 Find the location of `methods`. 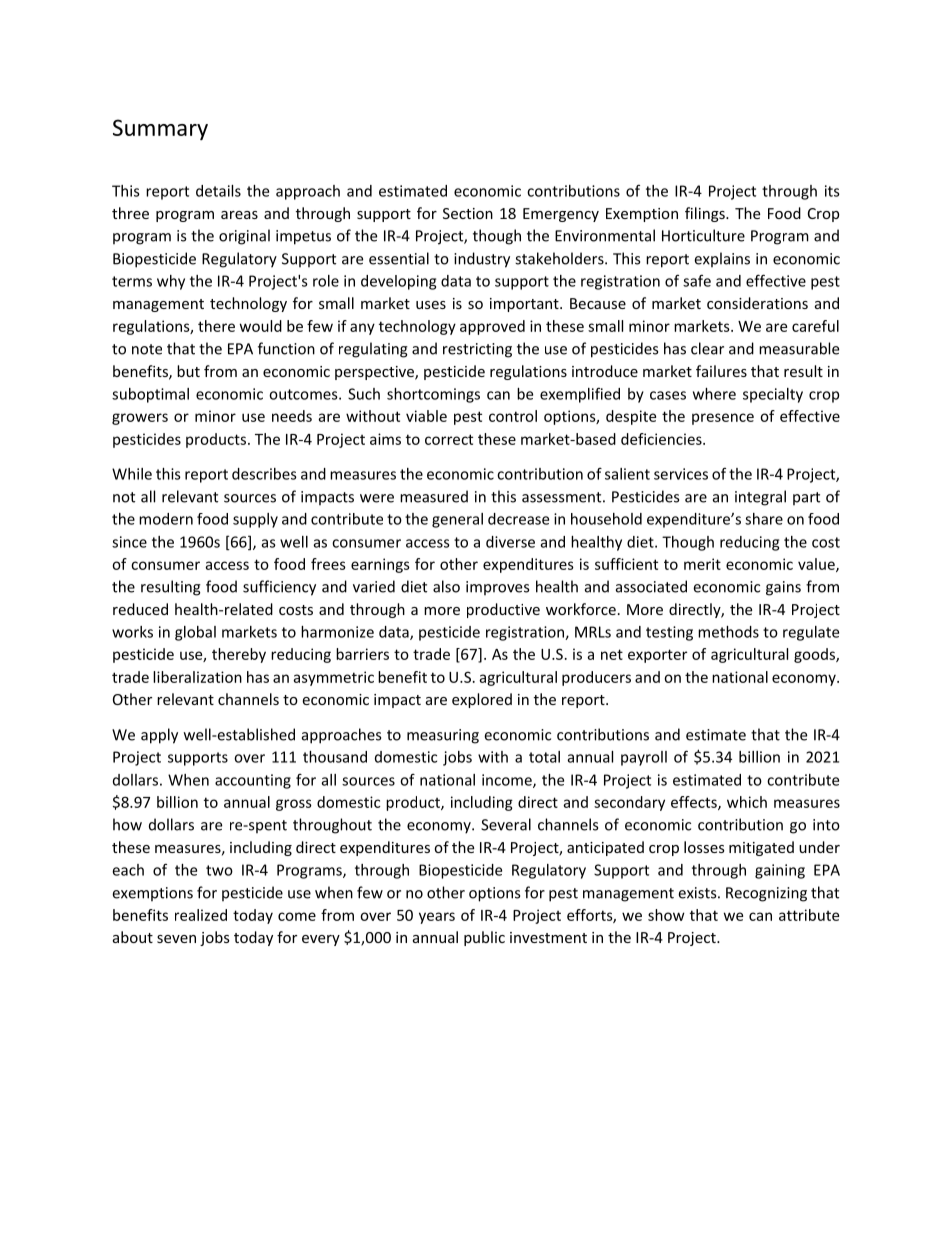

methods is located at coordinates (728, 632).
